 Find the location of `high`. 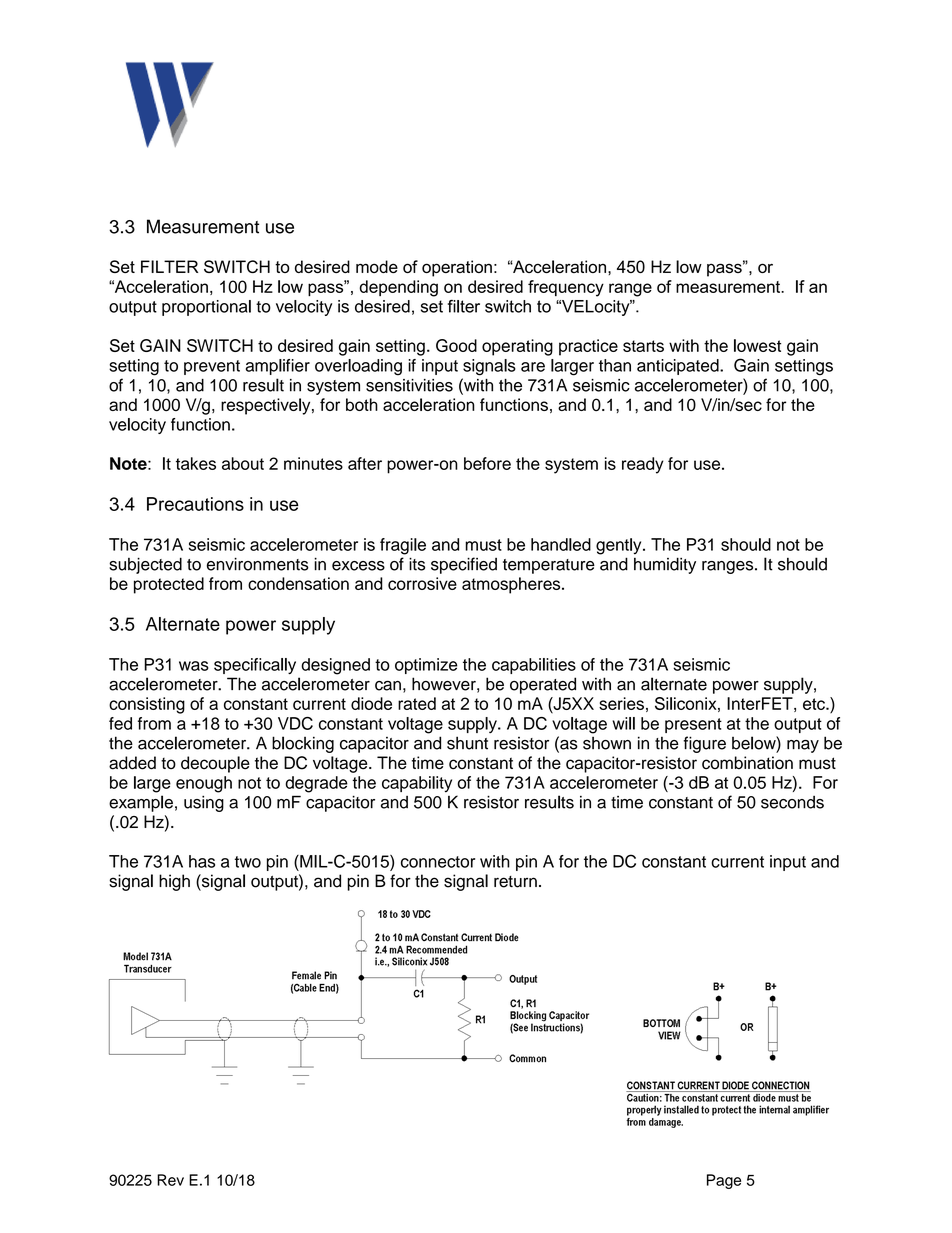

high is located at coordinates (174, 882).
